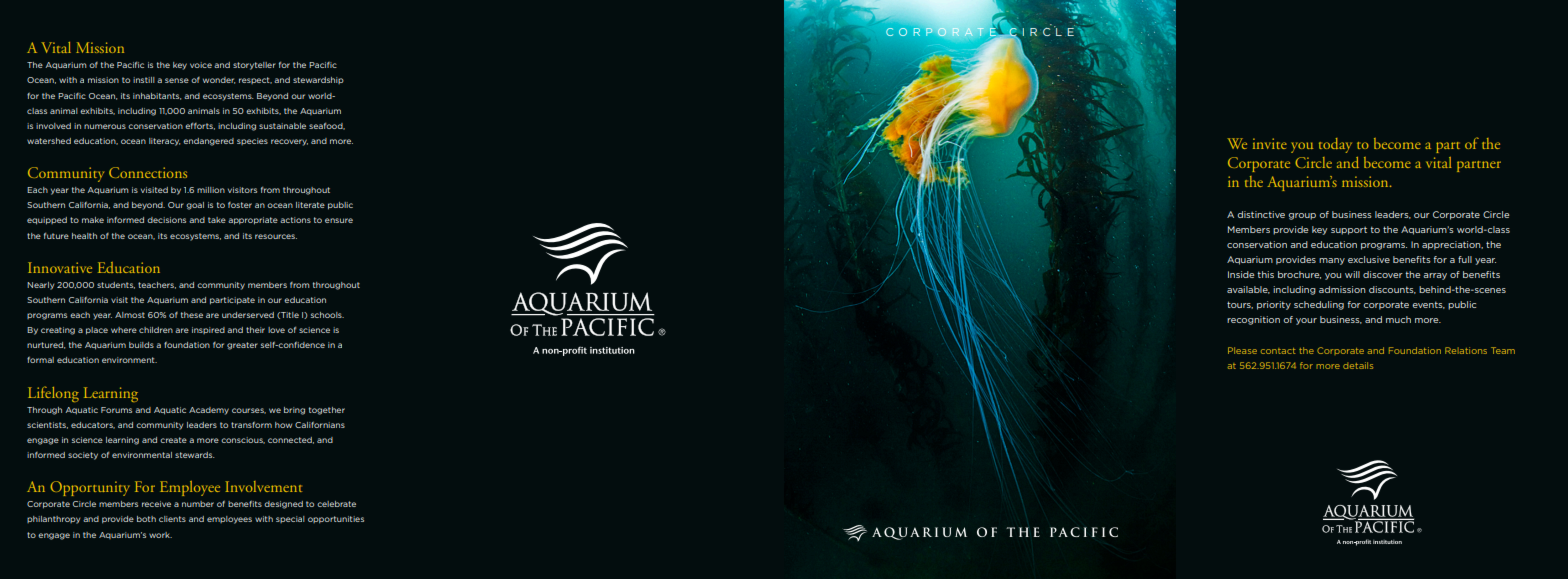 Image resolution: width=1568 pixels, height=579 pixels. What do you see at coordinates (336, 519) in the page?
I see `opportunities` at bounding box center [336, 519].
